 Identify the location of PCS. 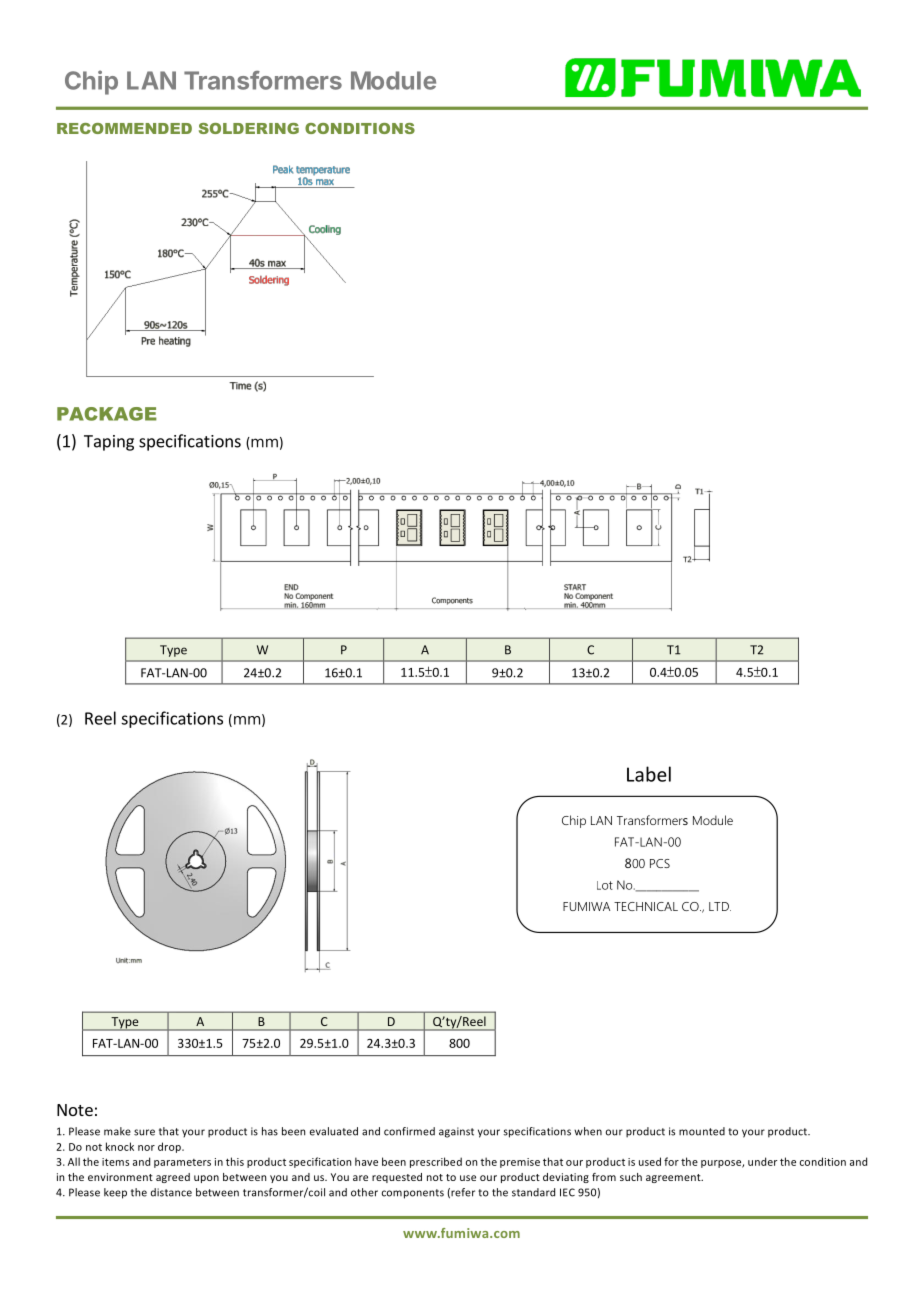
(660, 863).
